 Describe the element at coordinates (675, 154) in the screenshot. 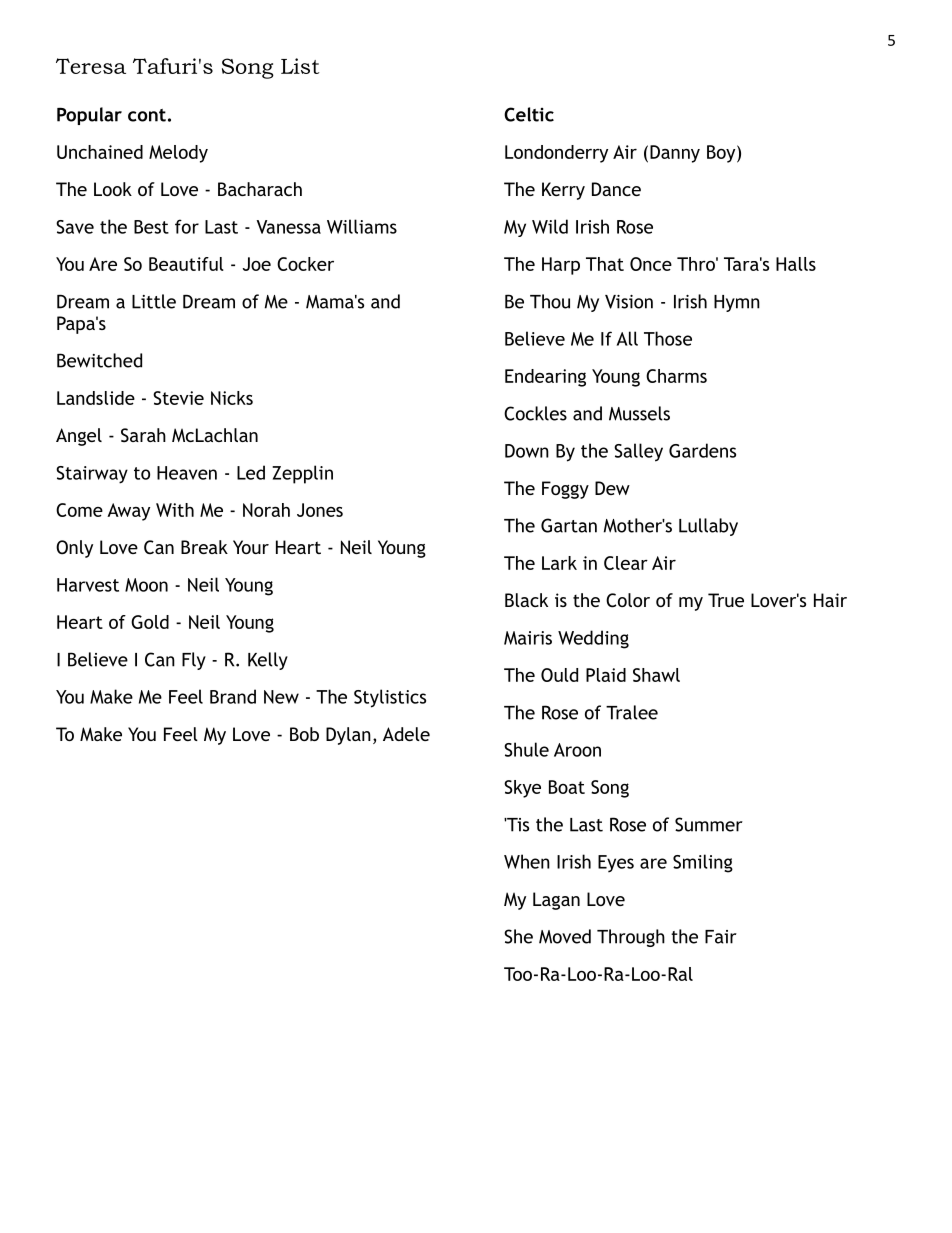

I see `Danny` at that location.
